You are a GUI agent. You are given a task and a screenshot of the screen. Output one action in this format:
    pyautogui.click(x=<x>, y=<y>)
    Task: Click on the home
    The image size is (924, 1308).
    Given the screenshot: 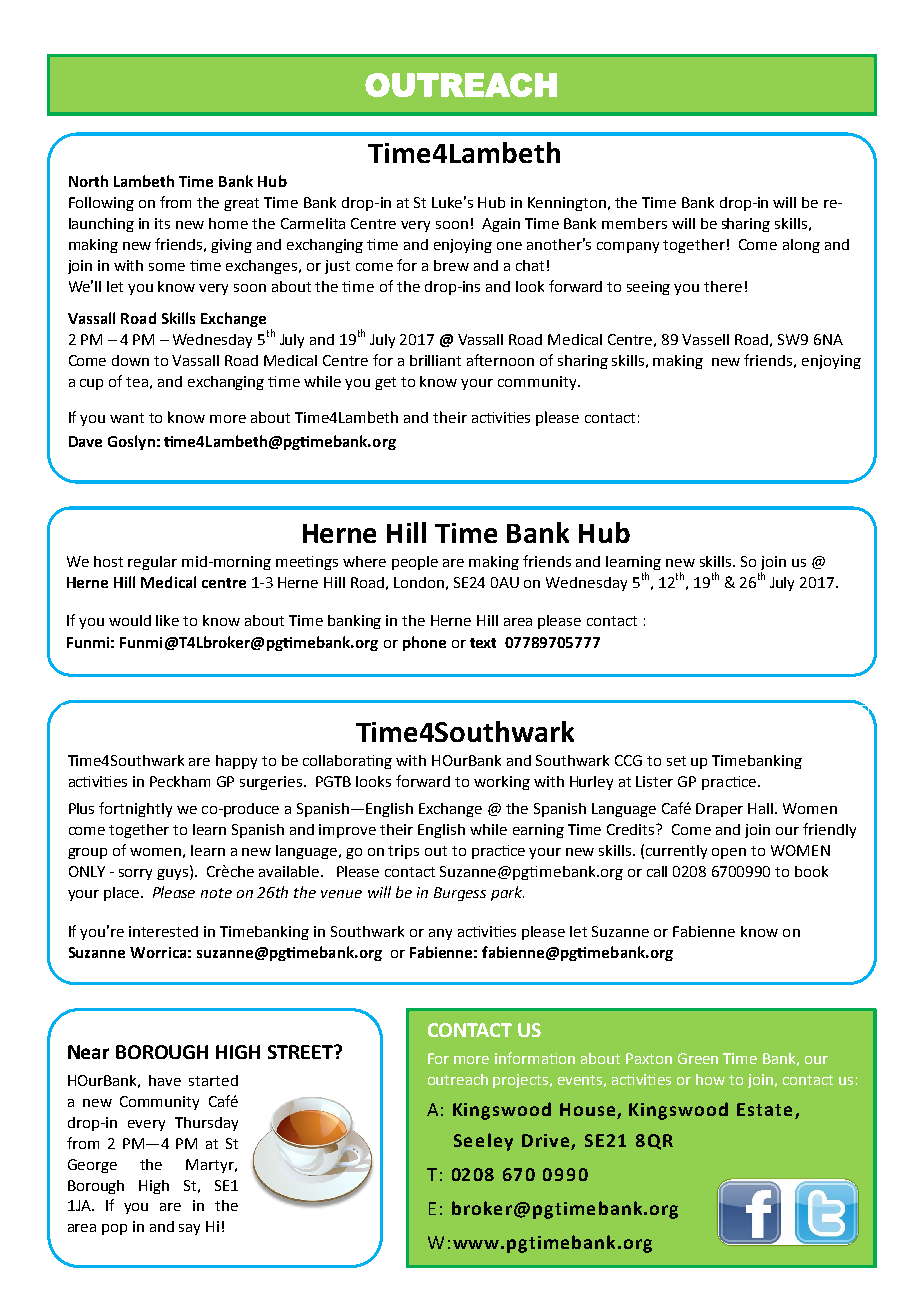 What is the action you would take?
    pyautogui.click(x=228, y=223)
